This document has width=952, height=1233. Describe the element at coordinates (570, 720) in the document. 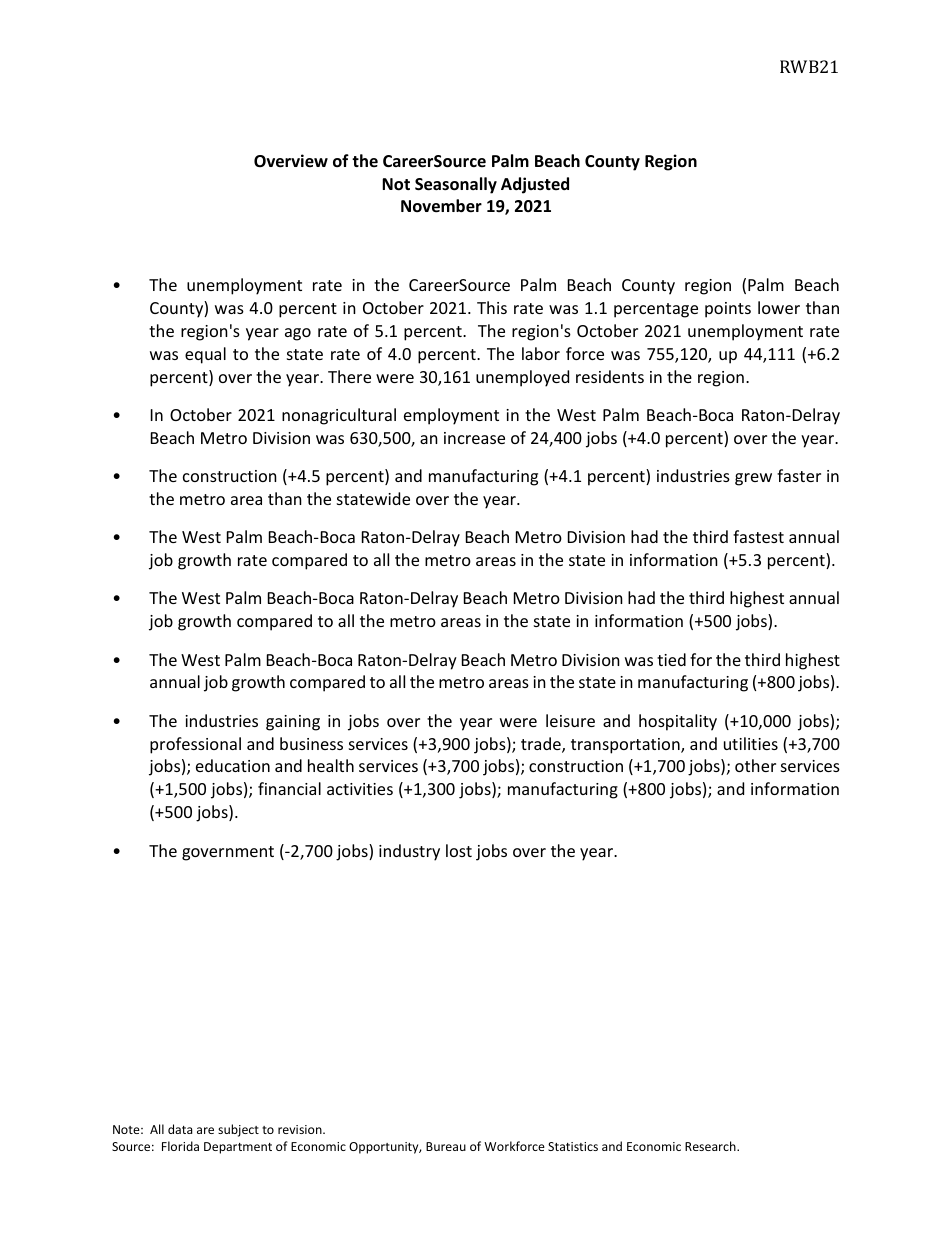

I see `leisure` at that location.
